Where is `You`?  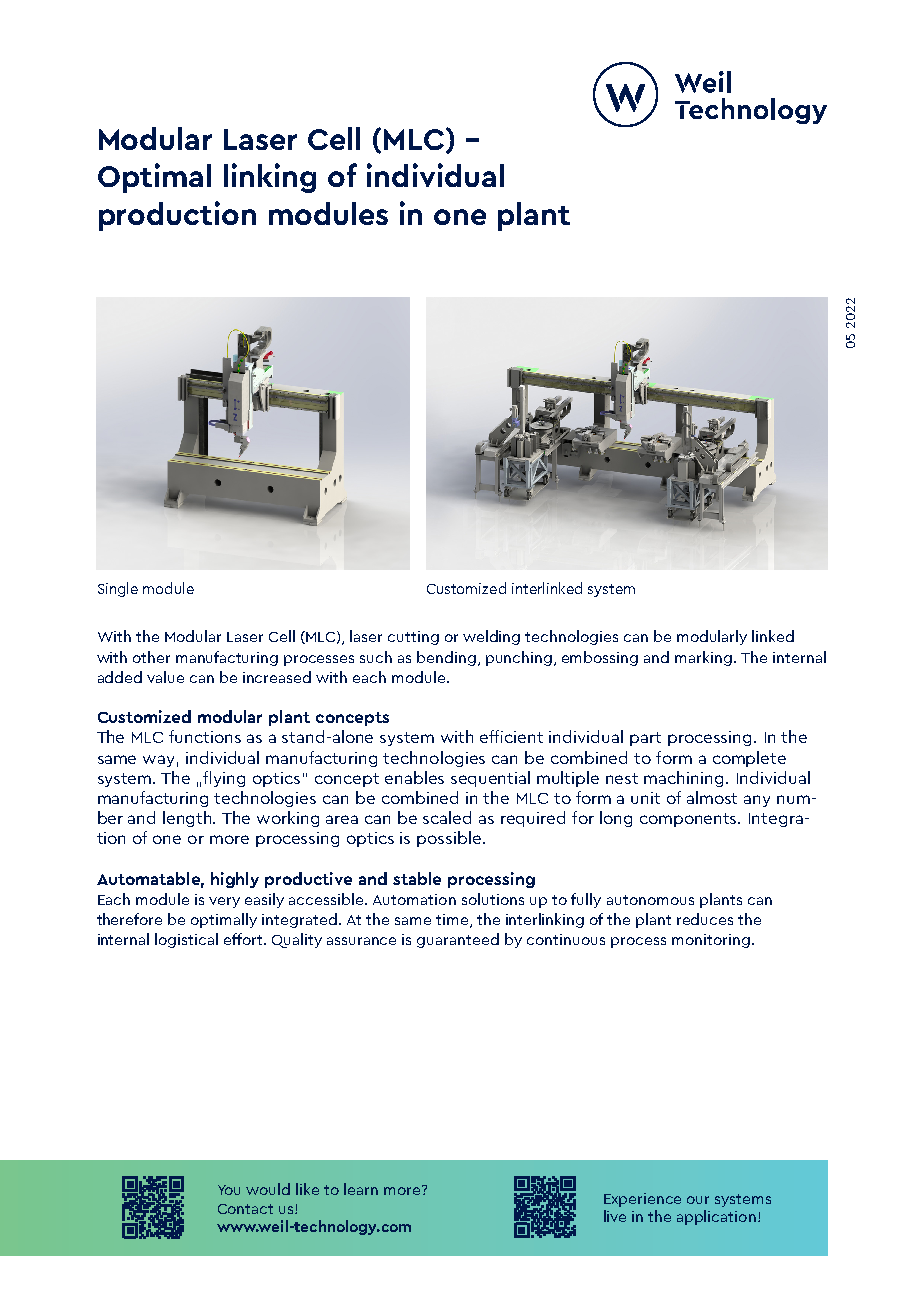 You is located at coordinates (229, 1190).
